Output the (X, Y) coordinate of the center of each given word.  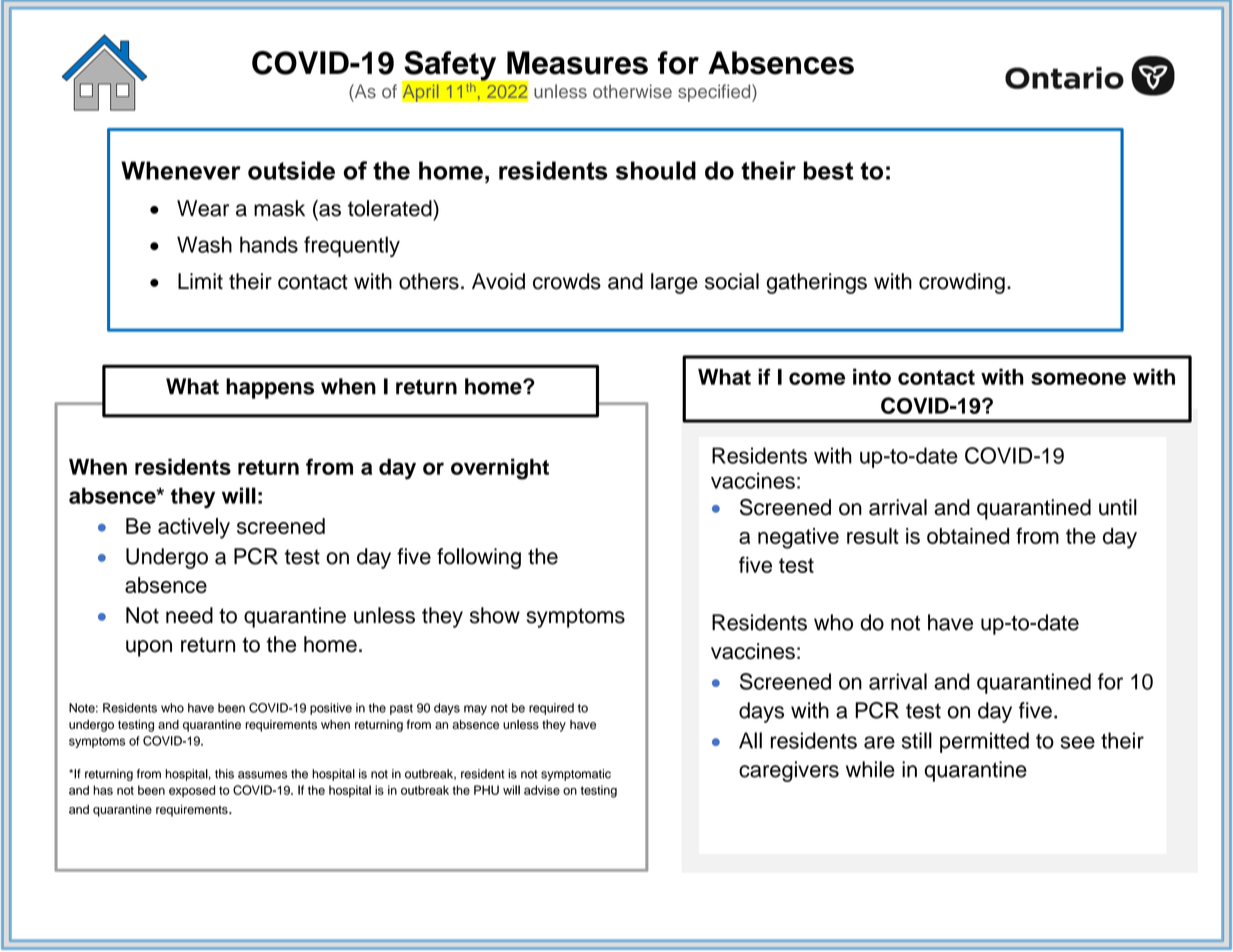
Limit (200, 281)
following (479, 558)
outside (291, 170)
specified (715, 93)
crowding (962, 283)
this (224, 774)
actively (194, 528)
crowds (567, 281)
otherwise (632, 91)
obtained (968, 536)
